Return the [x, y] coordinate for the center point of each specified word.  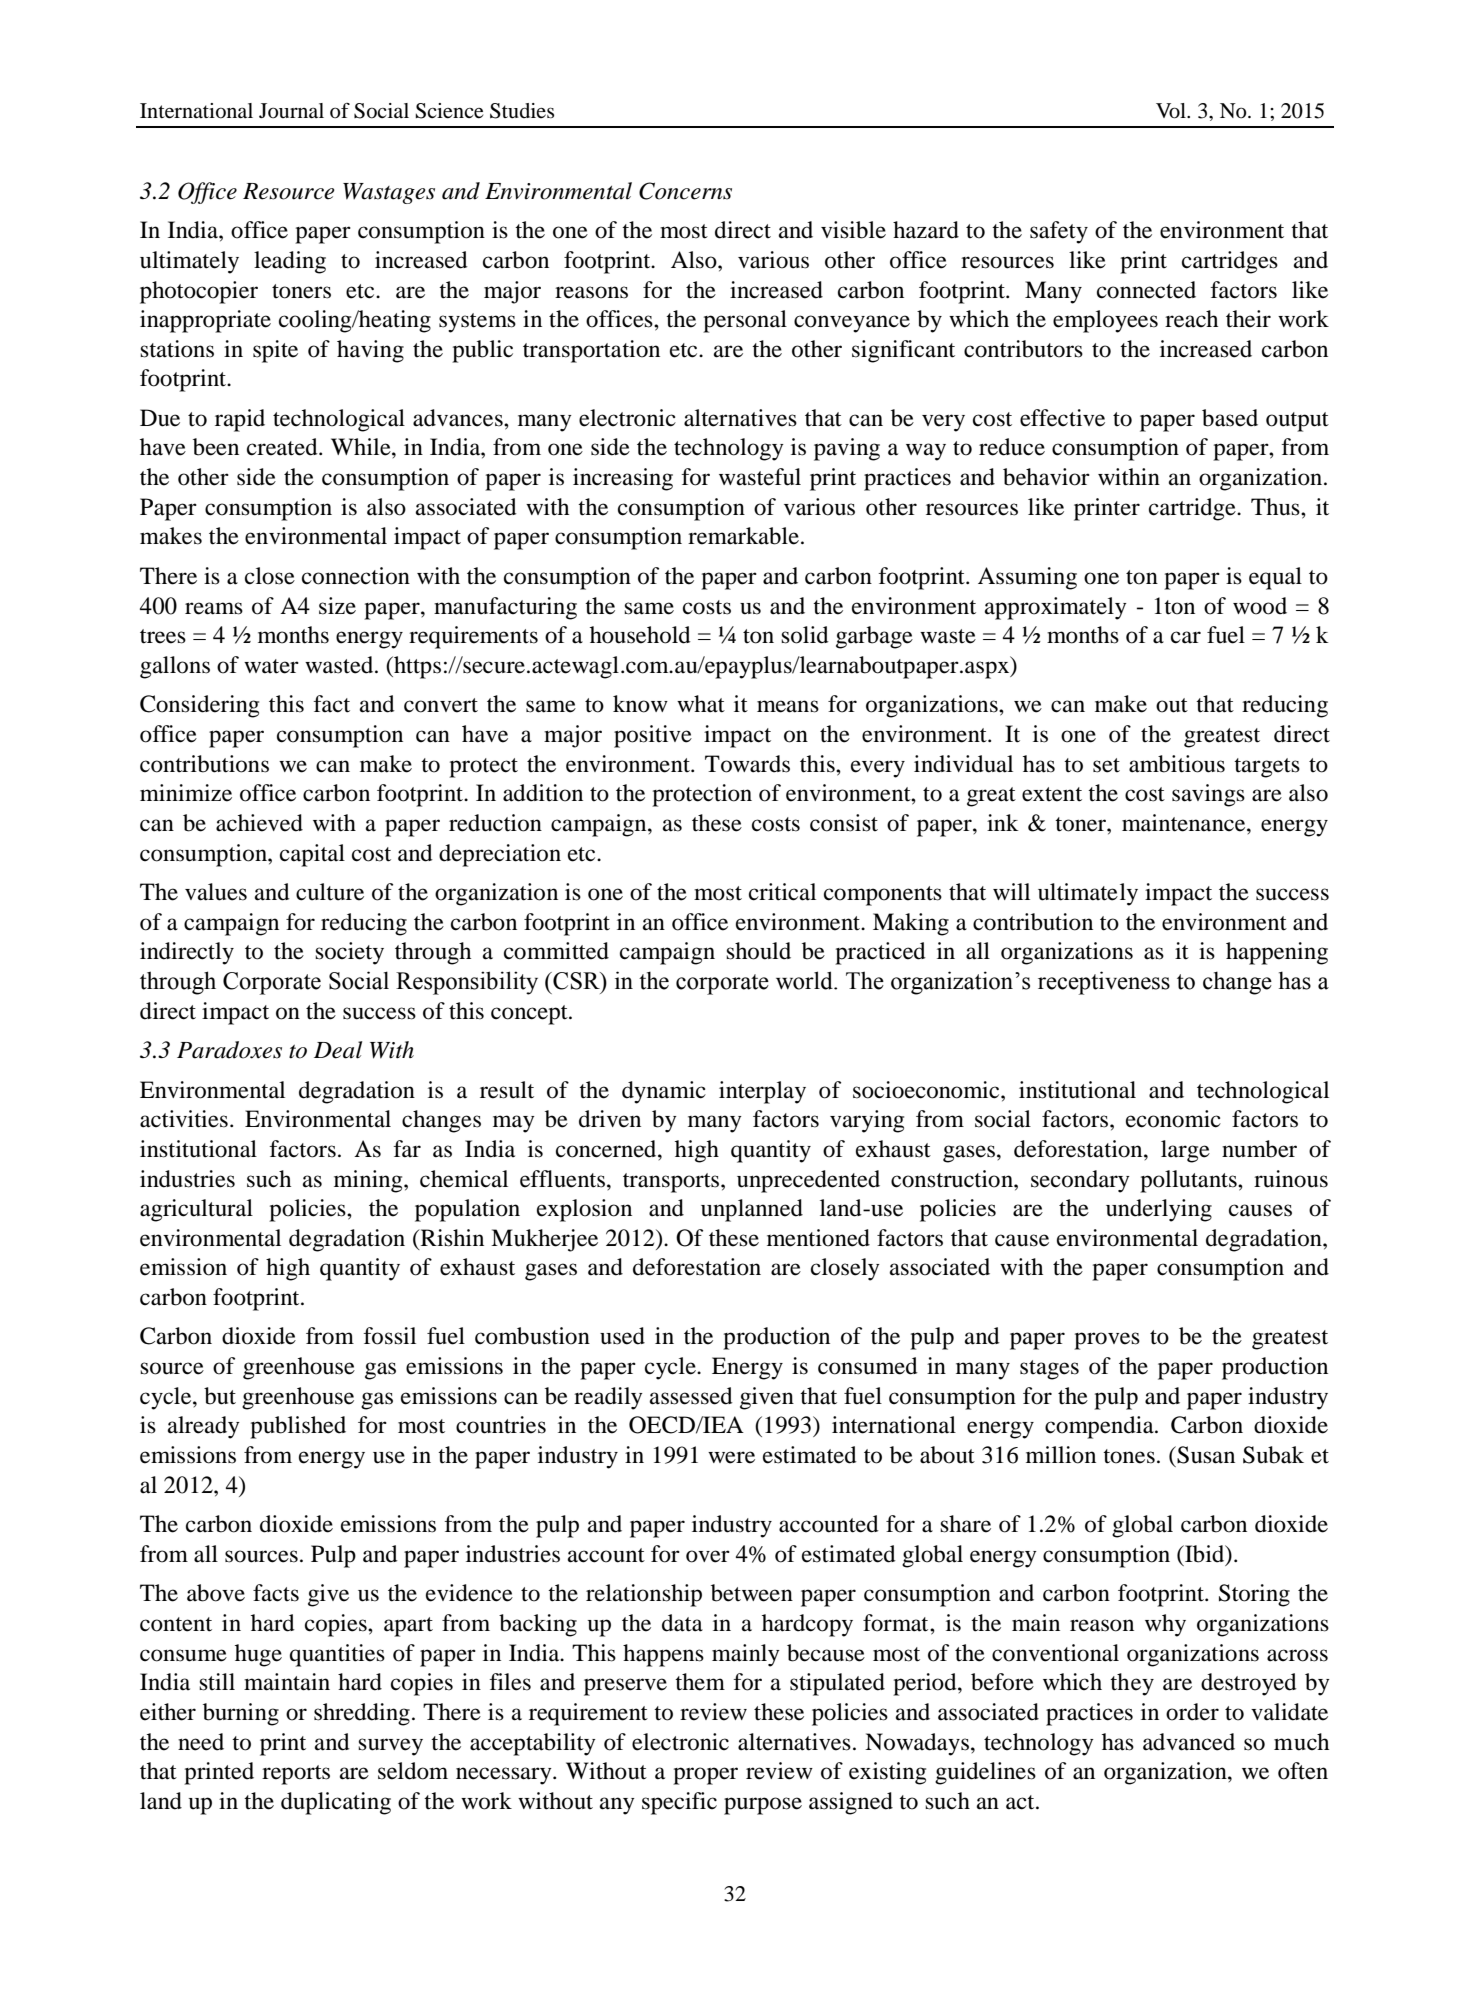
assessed [691, 1396]
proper [705, 1776]
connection [356, 576]
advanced [1189, 1742]
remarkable [743, 536]
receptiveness [1104, 983]
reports [296, 1775]
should [758, 951]
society [349, 953]
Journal [291, 111]
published [298, 1427]
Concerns [685, 191]
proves [1107, 1341]
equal [1275, 578]
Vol [1172, 111]
